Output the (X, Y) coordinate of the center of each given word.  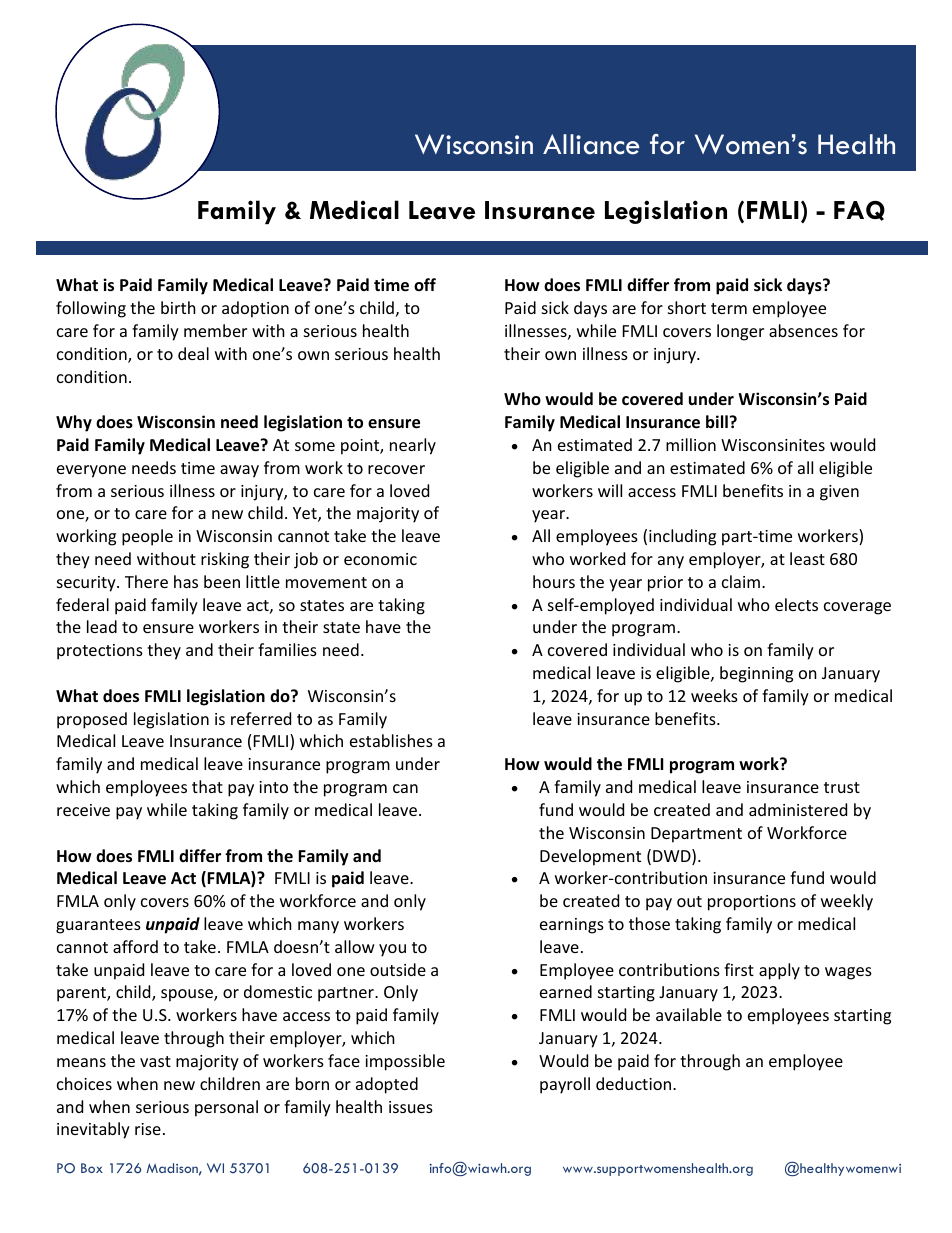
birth (178, 307)
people (147, 537)
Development (590, 857)
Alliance (591, 144)
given (839, 493)
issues (411, 1107)
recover (396, 469)
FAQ (859, 211)
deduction (633, 1083)
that (207, 786)
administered (798, 809)
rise (148, 1129)
